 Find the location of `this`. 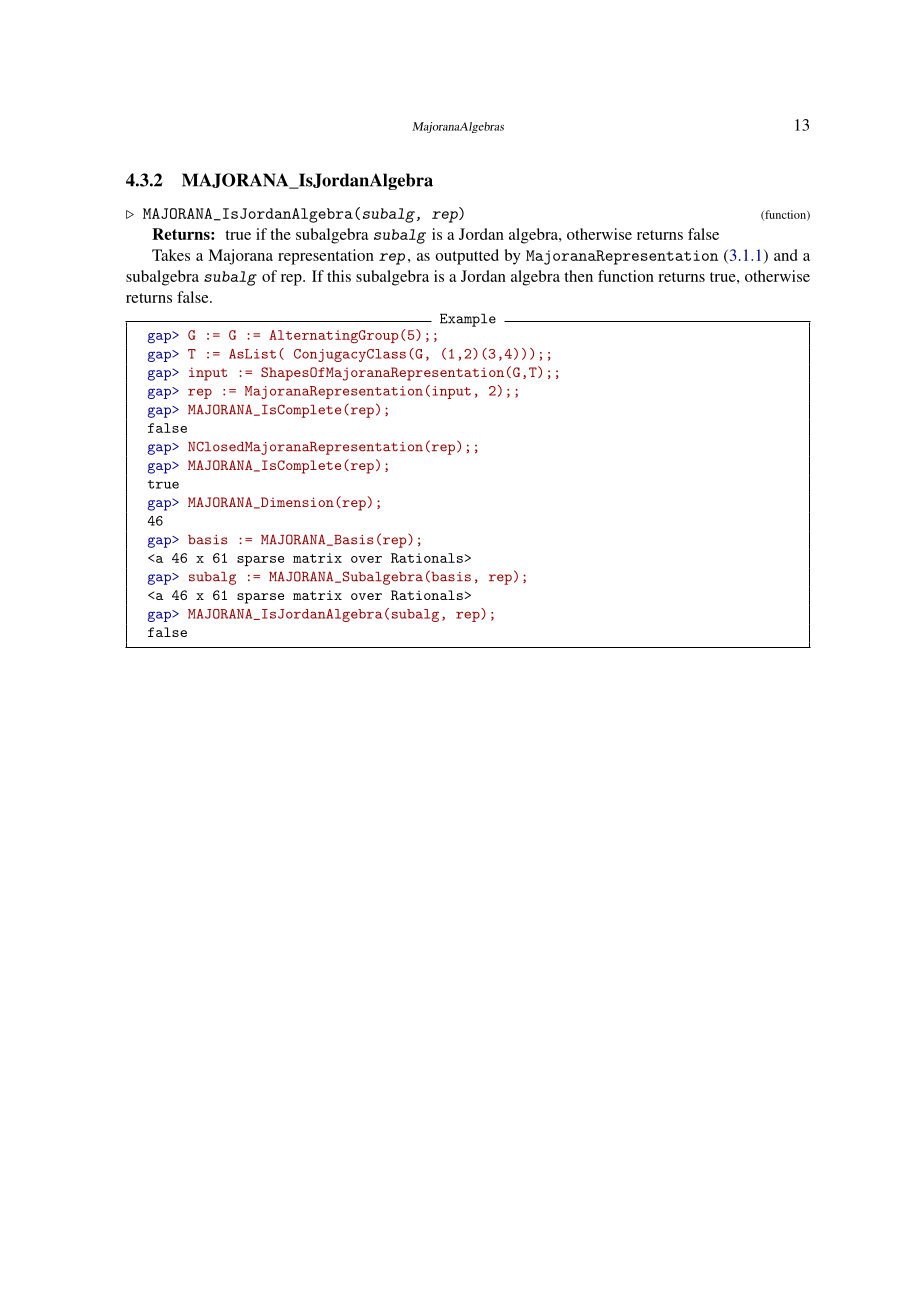

this is located at coordinates (339, 276).
